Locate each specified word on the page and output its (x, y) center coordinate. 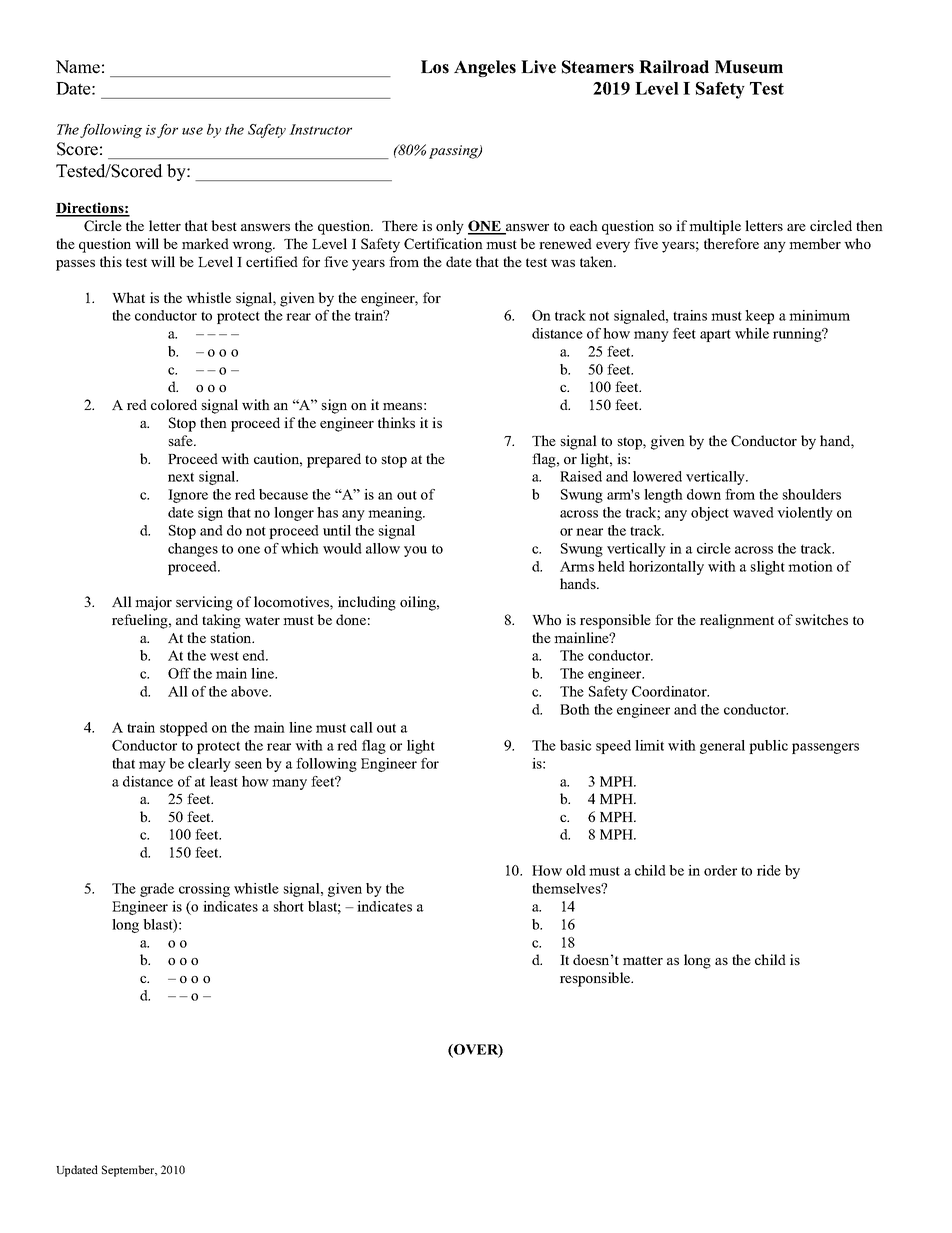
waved (753, 512)
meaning (396, 514)
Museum (749, 67)
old (576, 870)
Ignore (188, 496)
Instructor (320, 129)
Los (435, 67)
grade (157, 890)
